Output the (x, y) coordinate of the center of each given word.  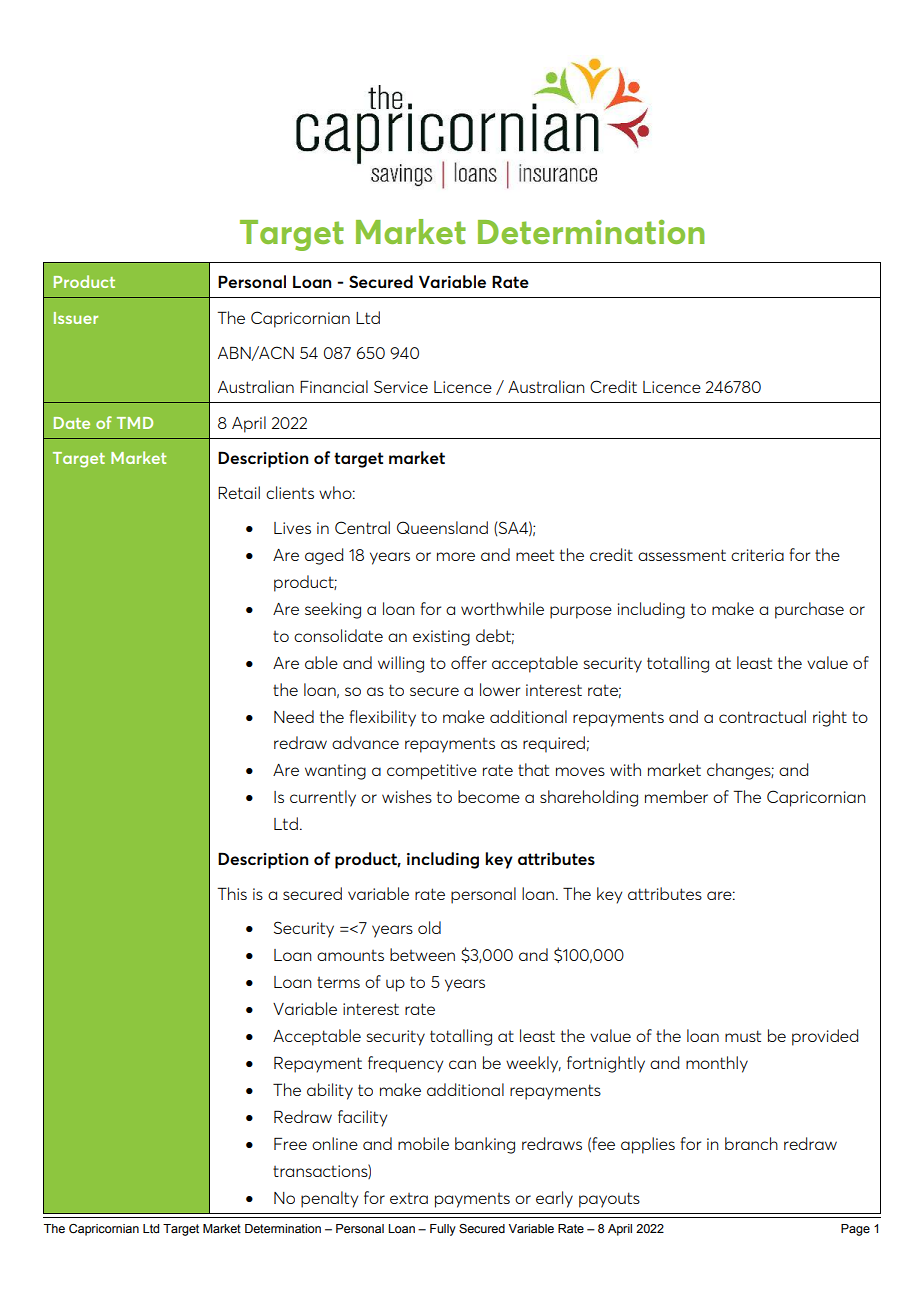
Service (401, 386)
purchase (809, 610)
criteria (757, 555)
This (232, 893)
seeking (333, 610)
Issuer (76, 318)
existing (441, 638)
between (422, 954)
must (743, 1036)
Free (290, 1143)
